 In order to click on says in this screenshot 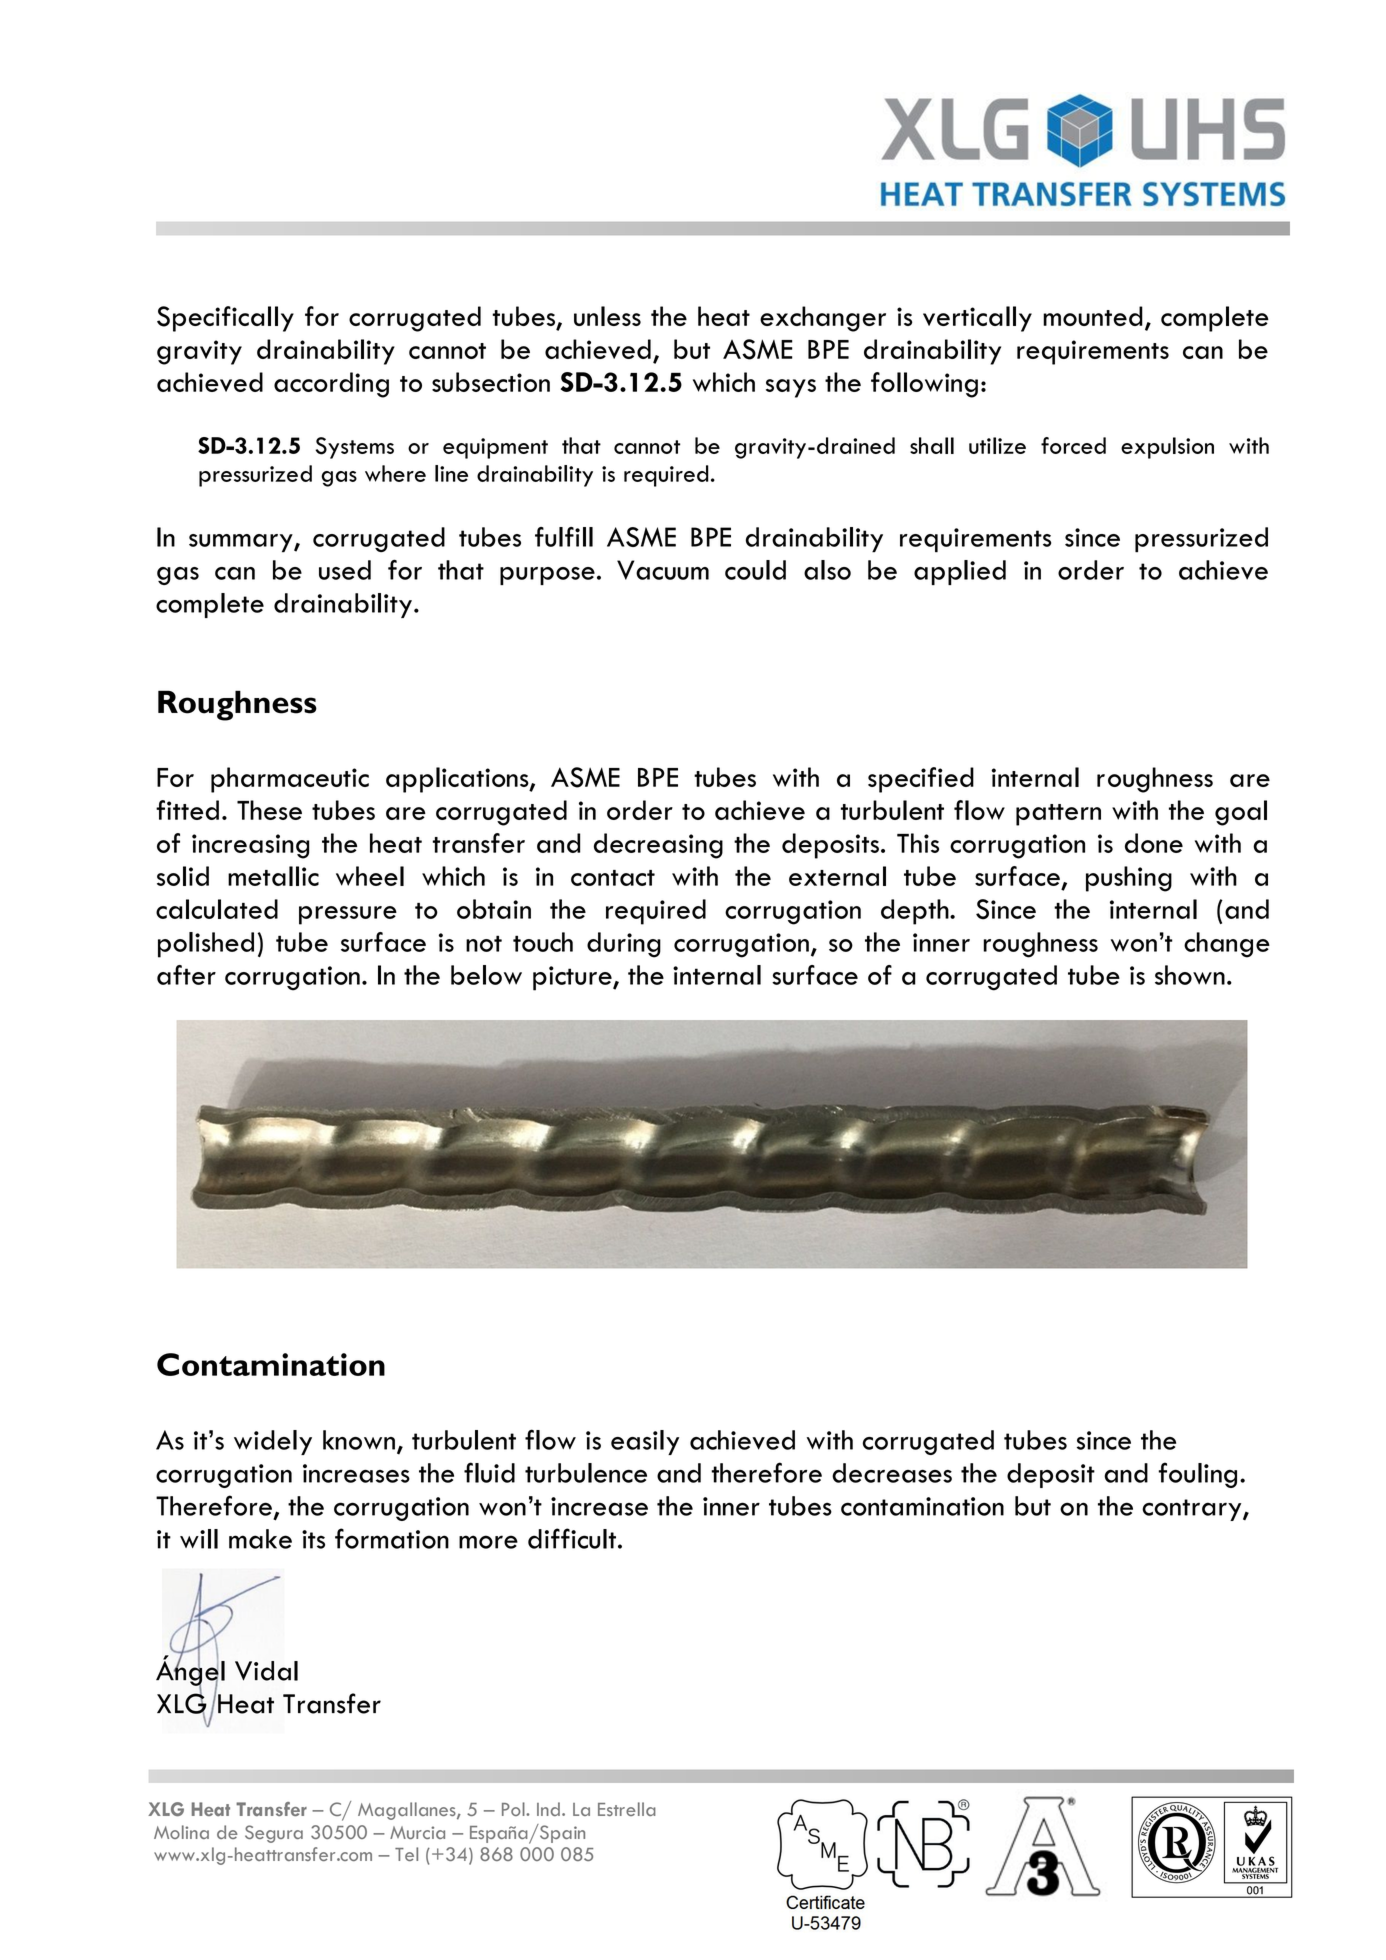, I will do `click(791, 388)`.
